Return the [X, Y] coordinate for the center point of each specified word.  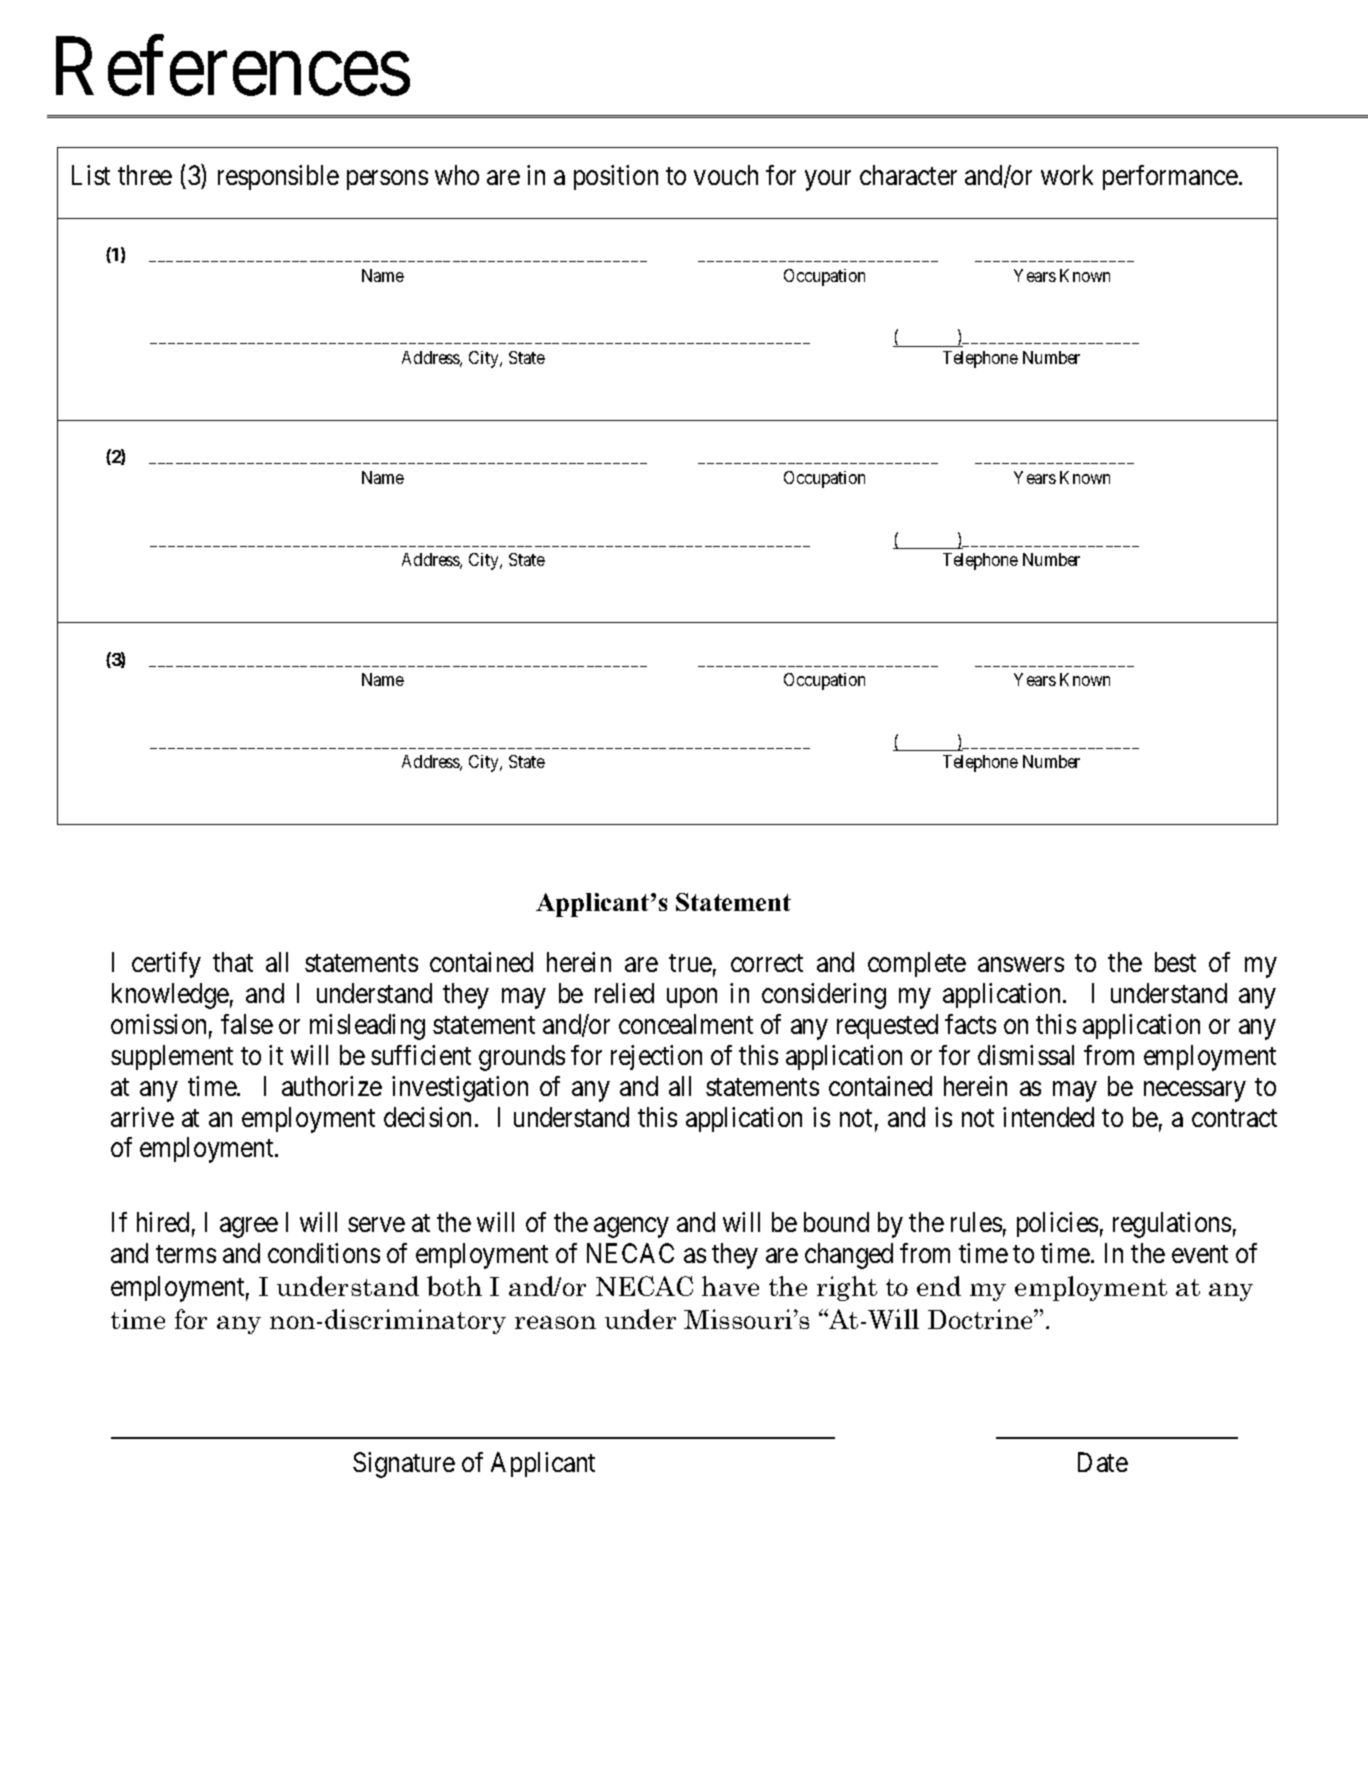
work [1067, 175]
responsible [278, 177]
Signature [404, 1465]
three [145, 175]
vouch [726, 175]
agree [249, 1228]
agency [631, 1228]
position [616, 177]
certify [166, 965]
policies [1057, 1224]
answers [1021, 965]
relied [624, 993]
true [690, 963]
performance [1170, 177]
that [233, 962]
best [1175, 962]
